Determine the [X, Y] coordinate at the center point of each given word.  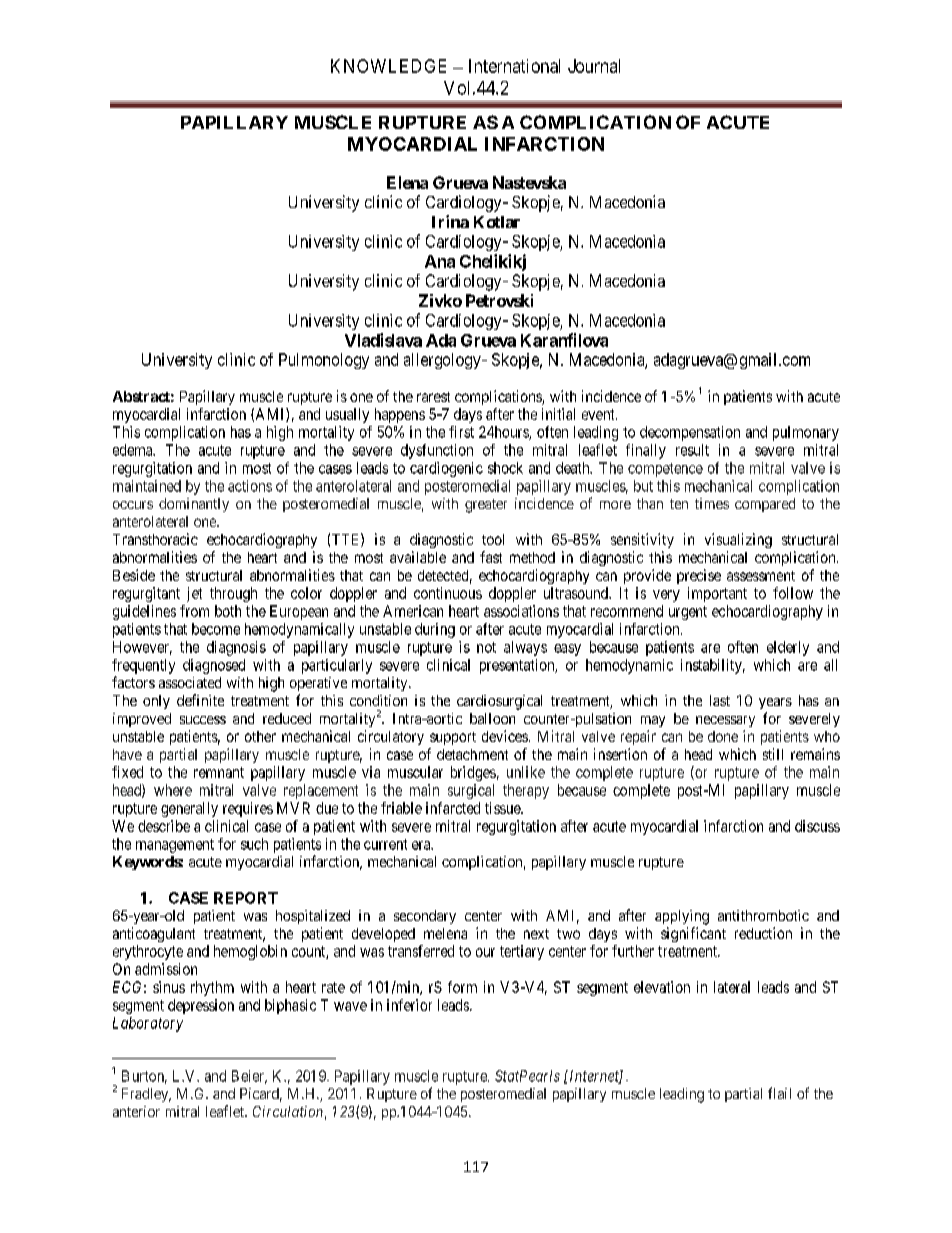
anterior [136, 1111]
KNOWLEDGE [388, 66]
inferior [409, 1005]
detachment [472, 754]
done [723, 736]
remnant [219, 772]
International [514, 66]
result [692, 450]
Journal [594, 66]
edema [134, 450]
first [461, 432]
